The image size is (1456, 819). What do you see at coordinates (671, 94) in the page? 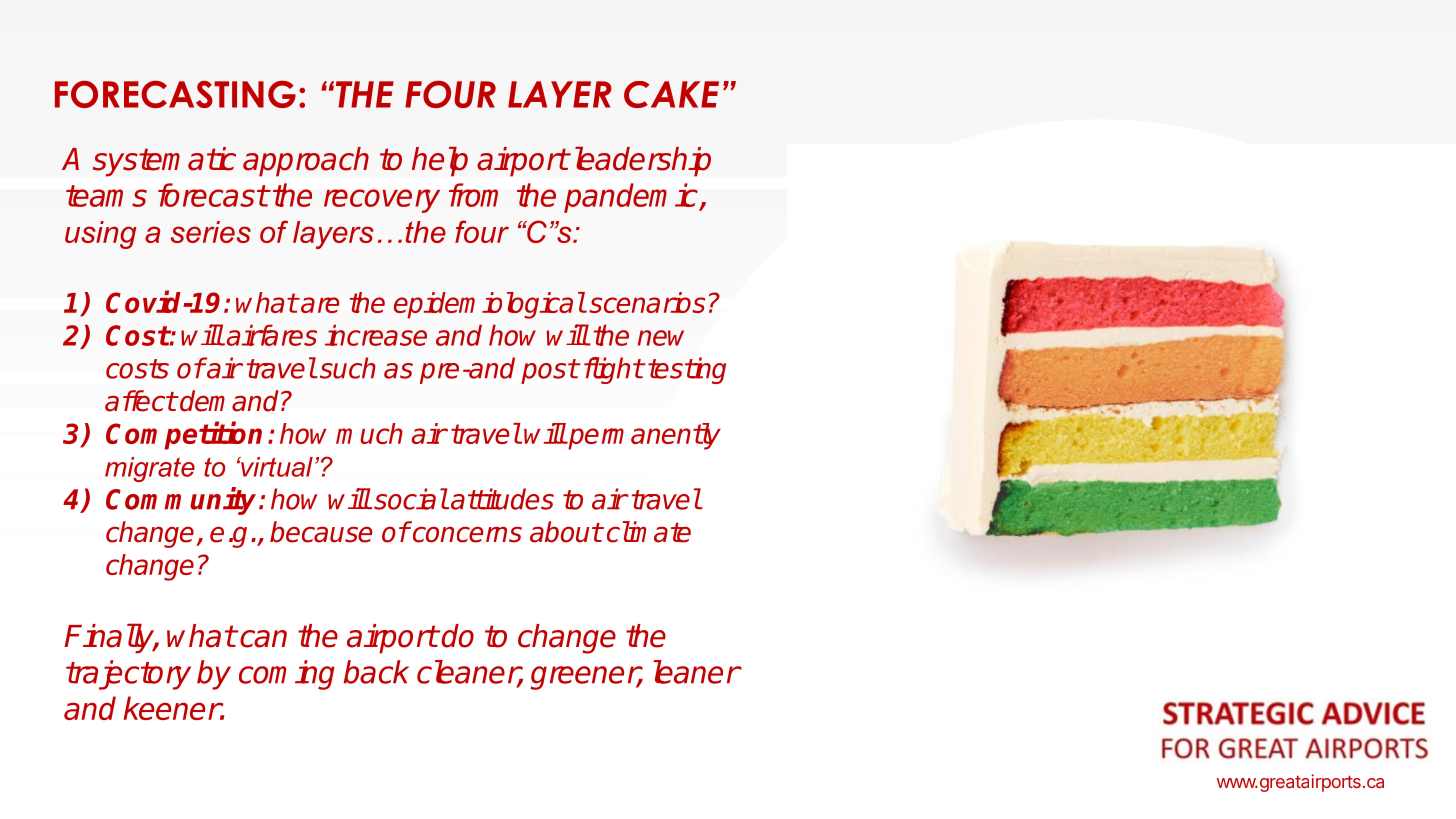
I see `CAKE` at bounding box center [671, 94].
